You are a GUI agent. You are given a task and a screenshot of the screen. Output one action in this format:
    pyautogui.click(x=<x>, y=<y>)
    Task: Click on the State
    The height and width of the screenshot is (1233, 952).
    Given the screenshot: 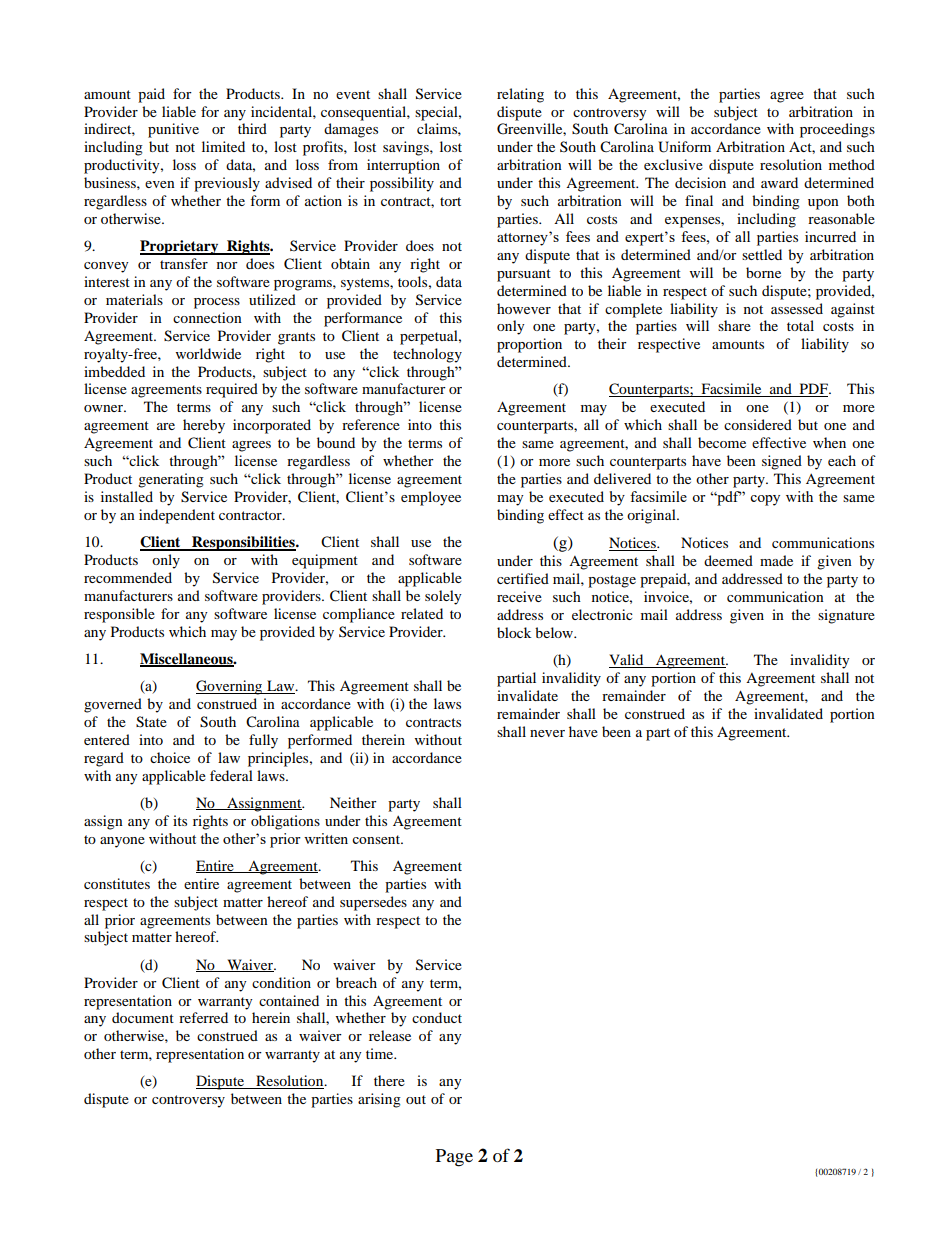 What is the action you would take?
    pyautogui.click(x=151, y=722)
